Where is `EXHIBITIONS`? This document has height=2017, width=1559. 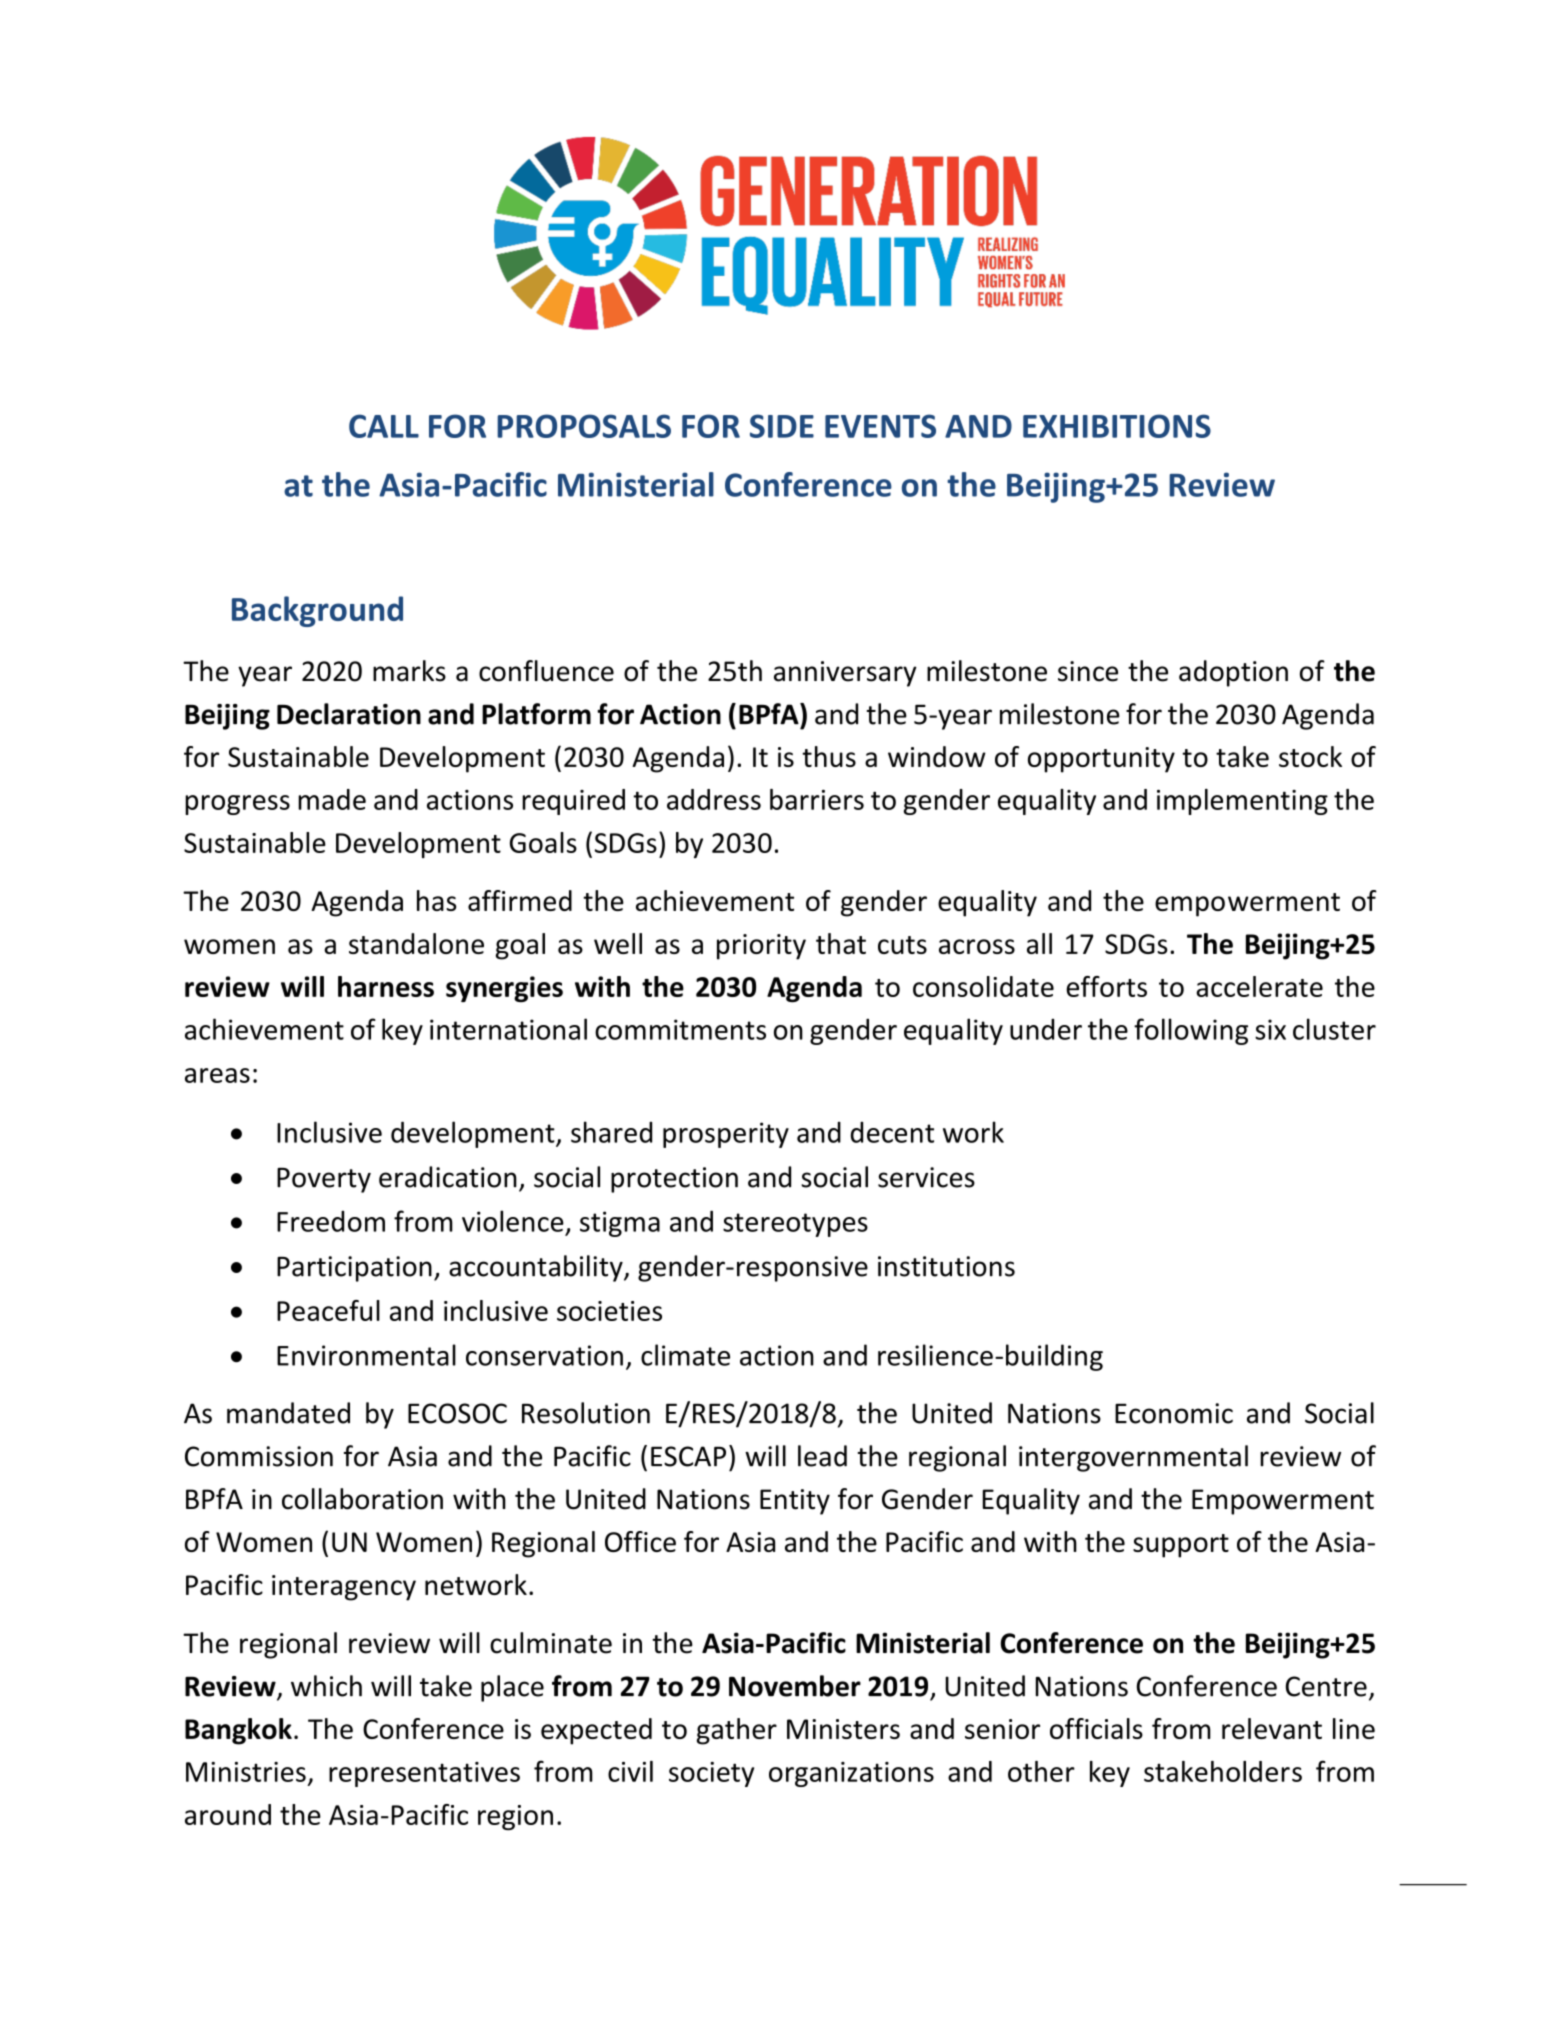 EXHIBITIONS is located at coordinates (1117, 426).
